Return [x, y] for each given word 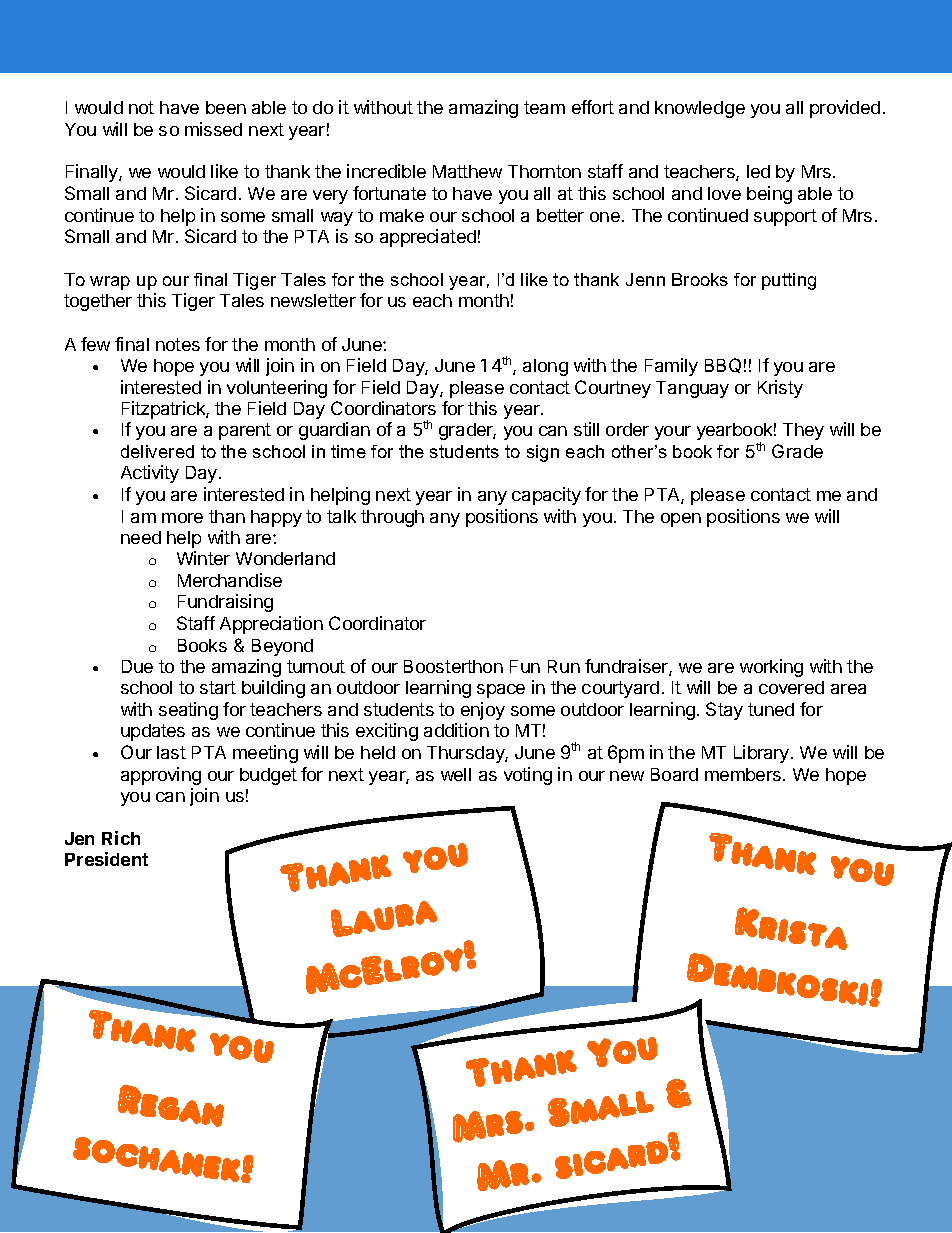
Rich [121, 838]
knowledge [700, 109]
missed [213, 129]
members [743, 774]
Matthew [467, 171]
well [456, 774]
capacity [546, 496]
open [681, 520]
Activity [150, 474]
